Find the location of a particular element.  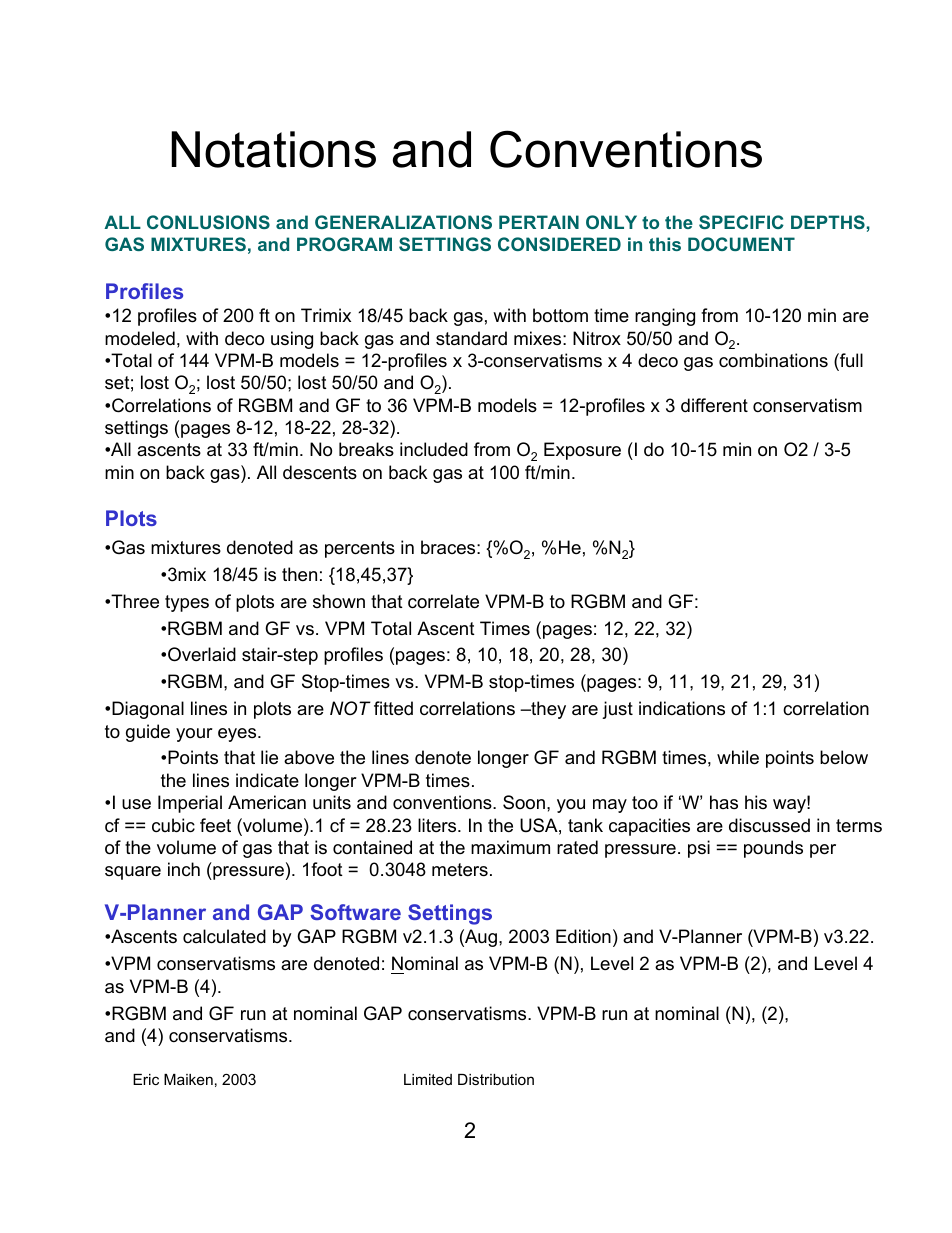

different is located at coordinates (714, 405).
